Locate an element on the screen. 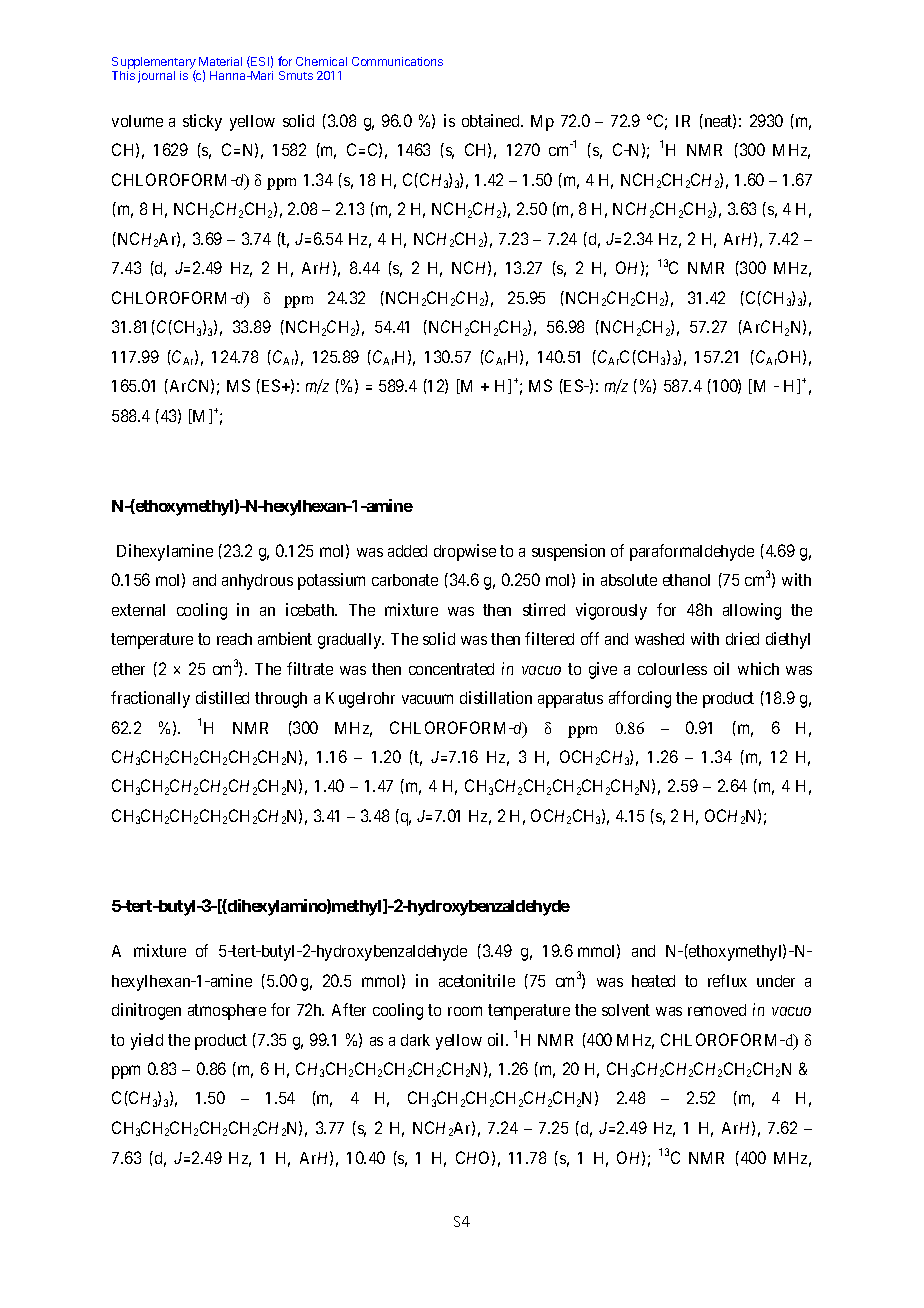 This screenshot has width=924, height=1308. sticky is located at coordinates (202, 122).
